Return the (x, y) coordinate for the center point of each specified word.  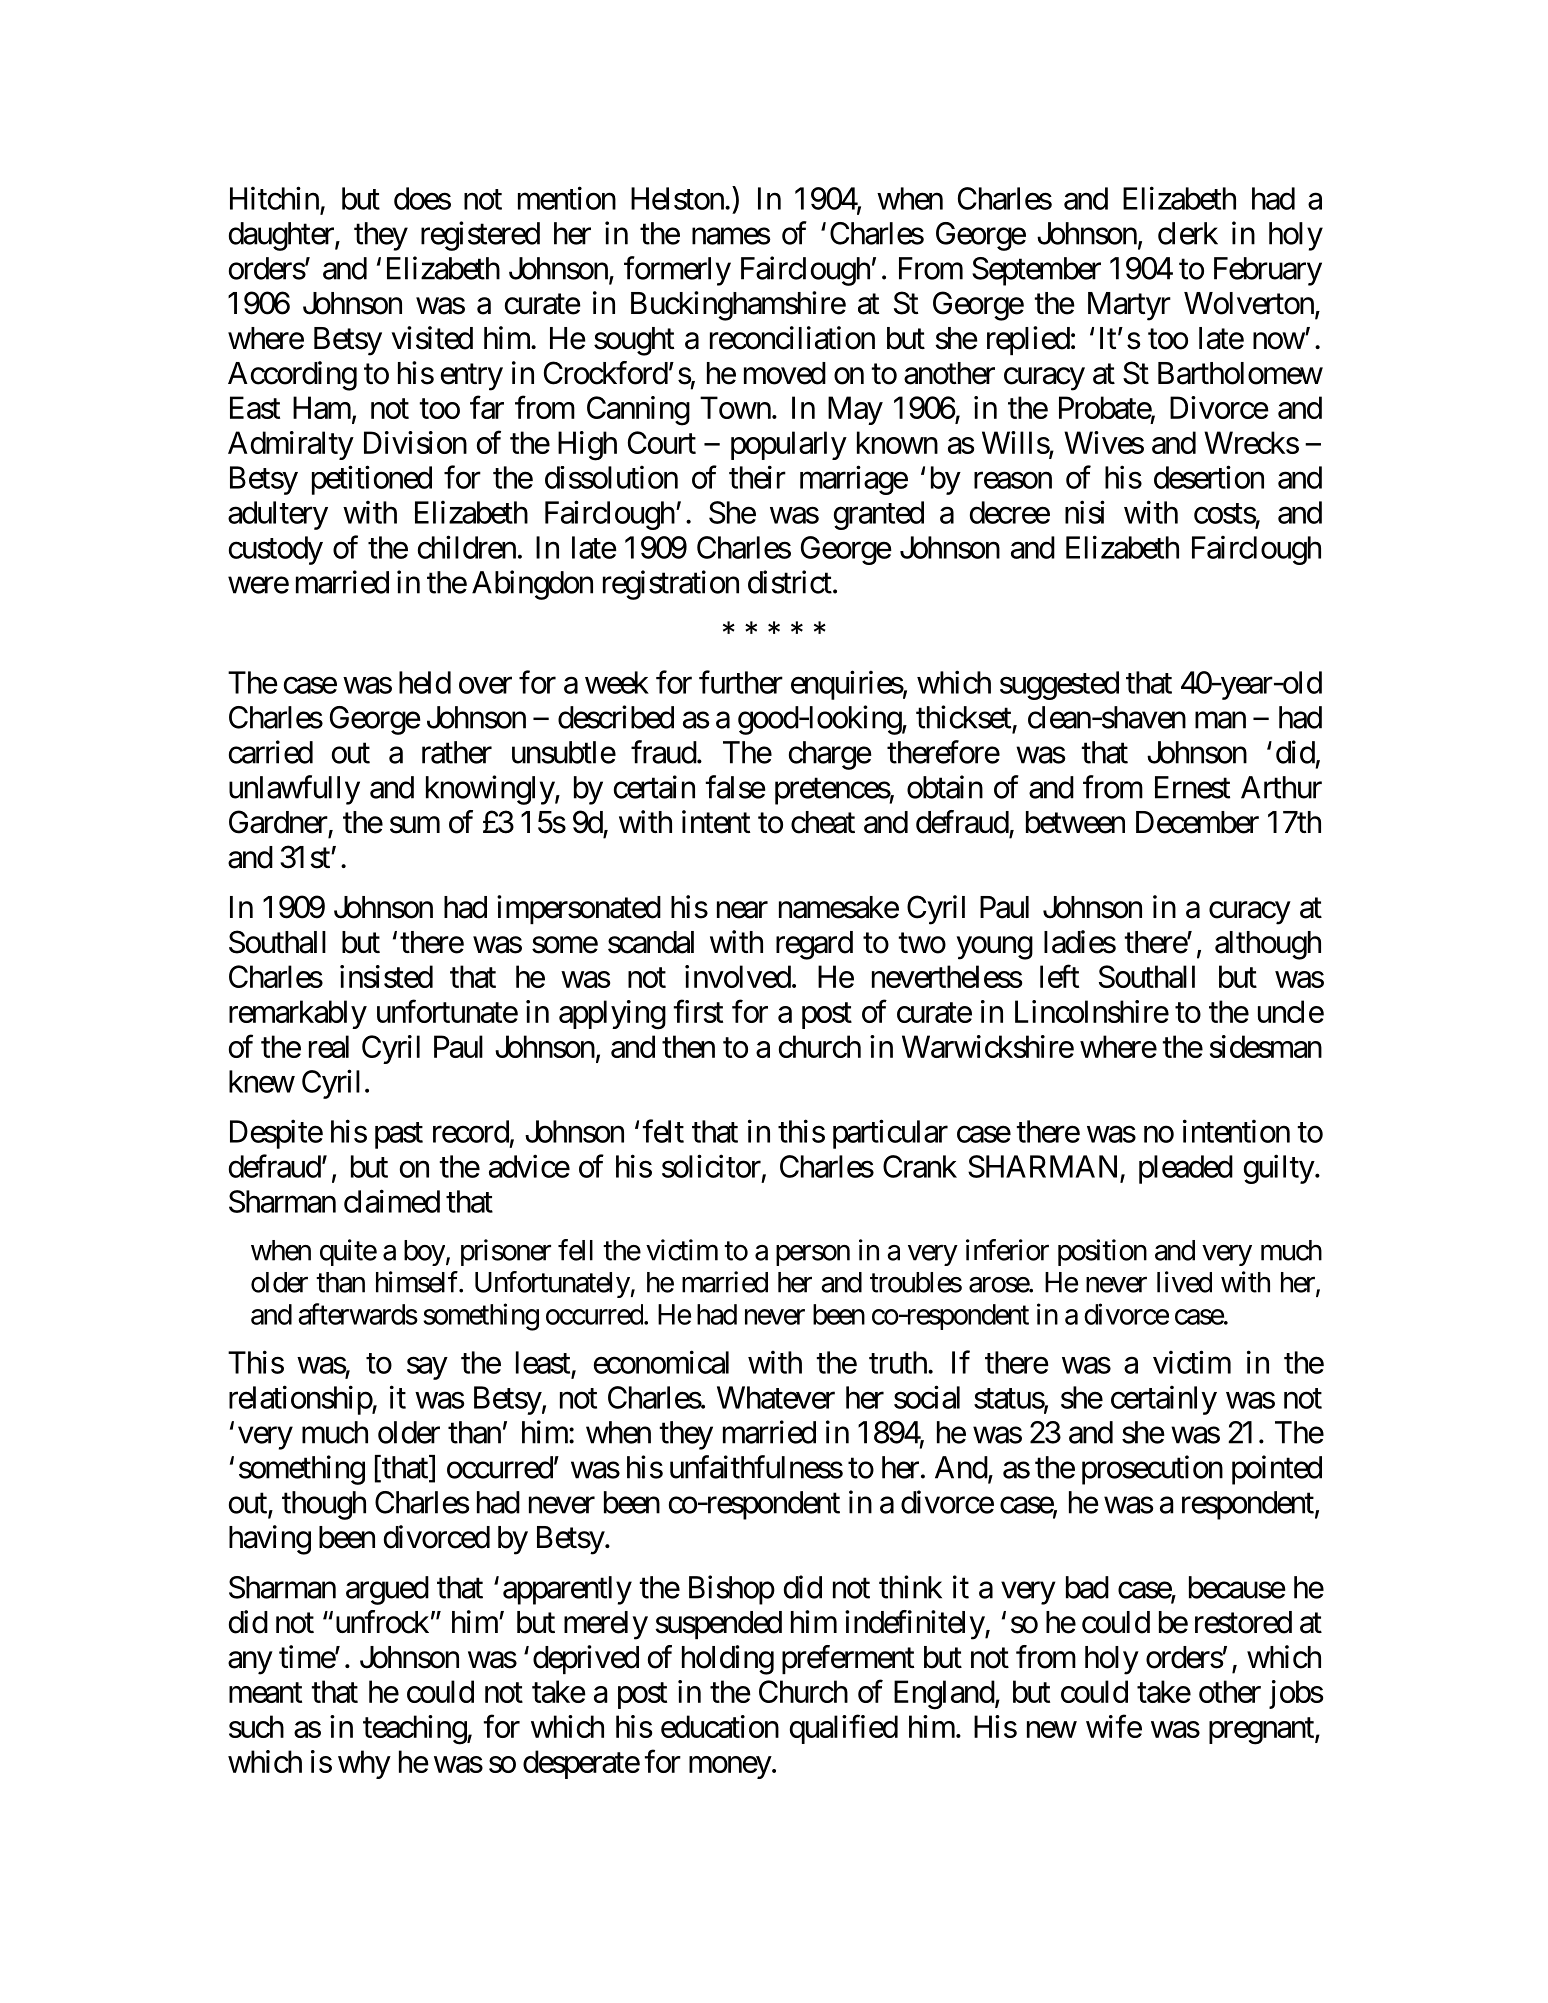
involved (738, 976)
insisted (386, 976)
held (425, 682)
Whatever (776, 1397)
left (1059, 976)
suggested (1059, 685)
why (364, 1764)
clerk (1188, 233)
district (790, 582)
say (427, 1368)
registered (480, 236)
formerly (677, 271)
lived (1184, 1282)
